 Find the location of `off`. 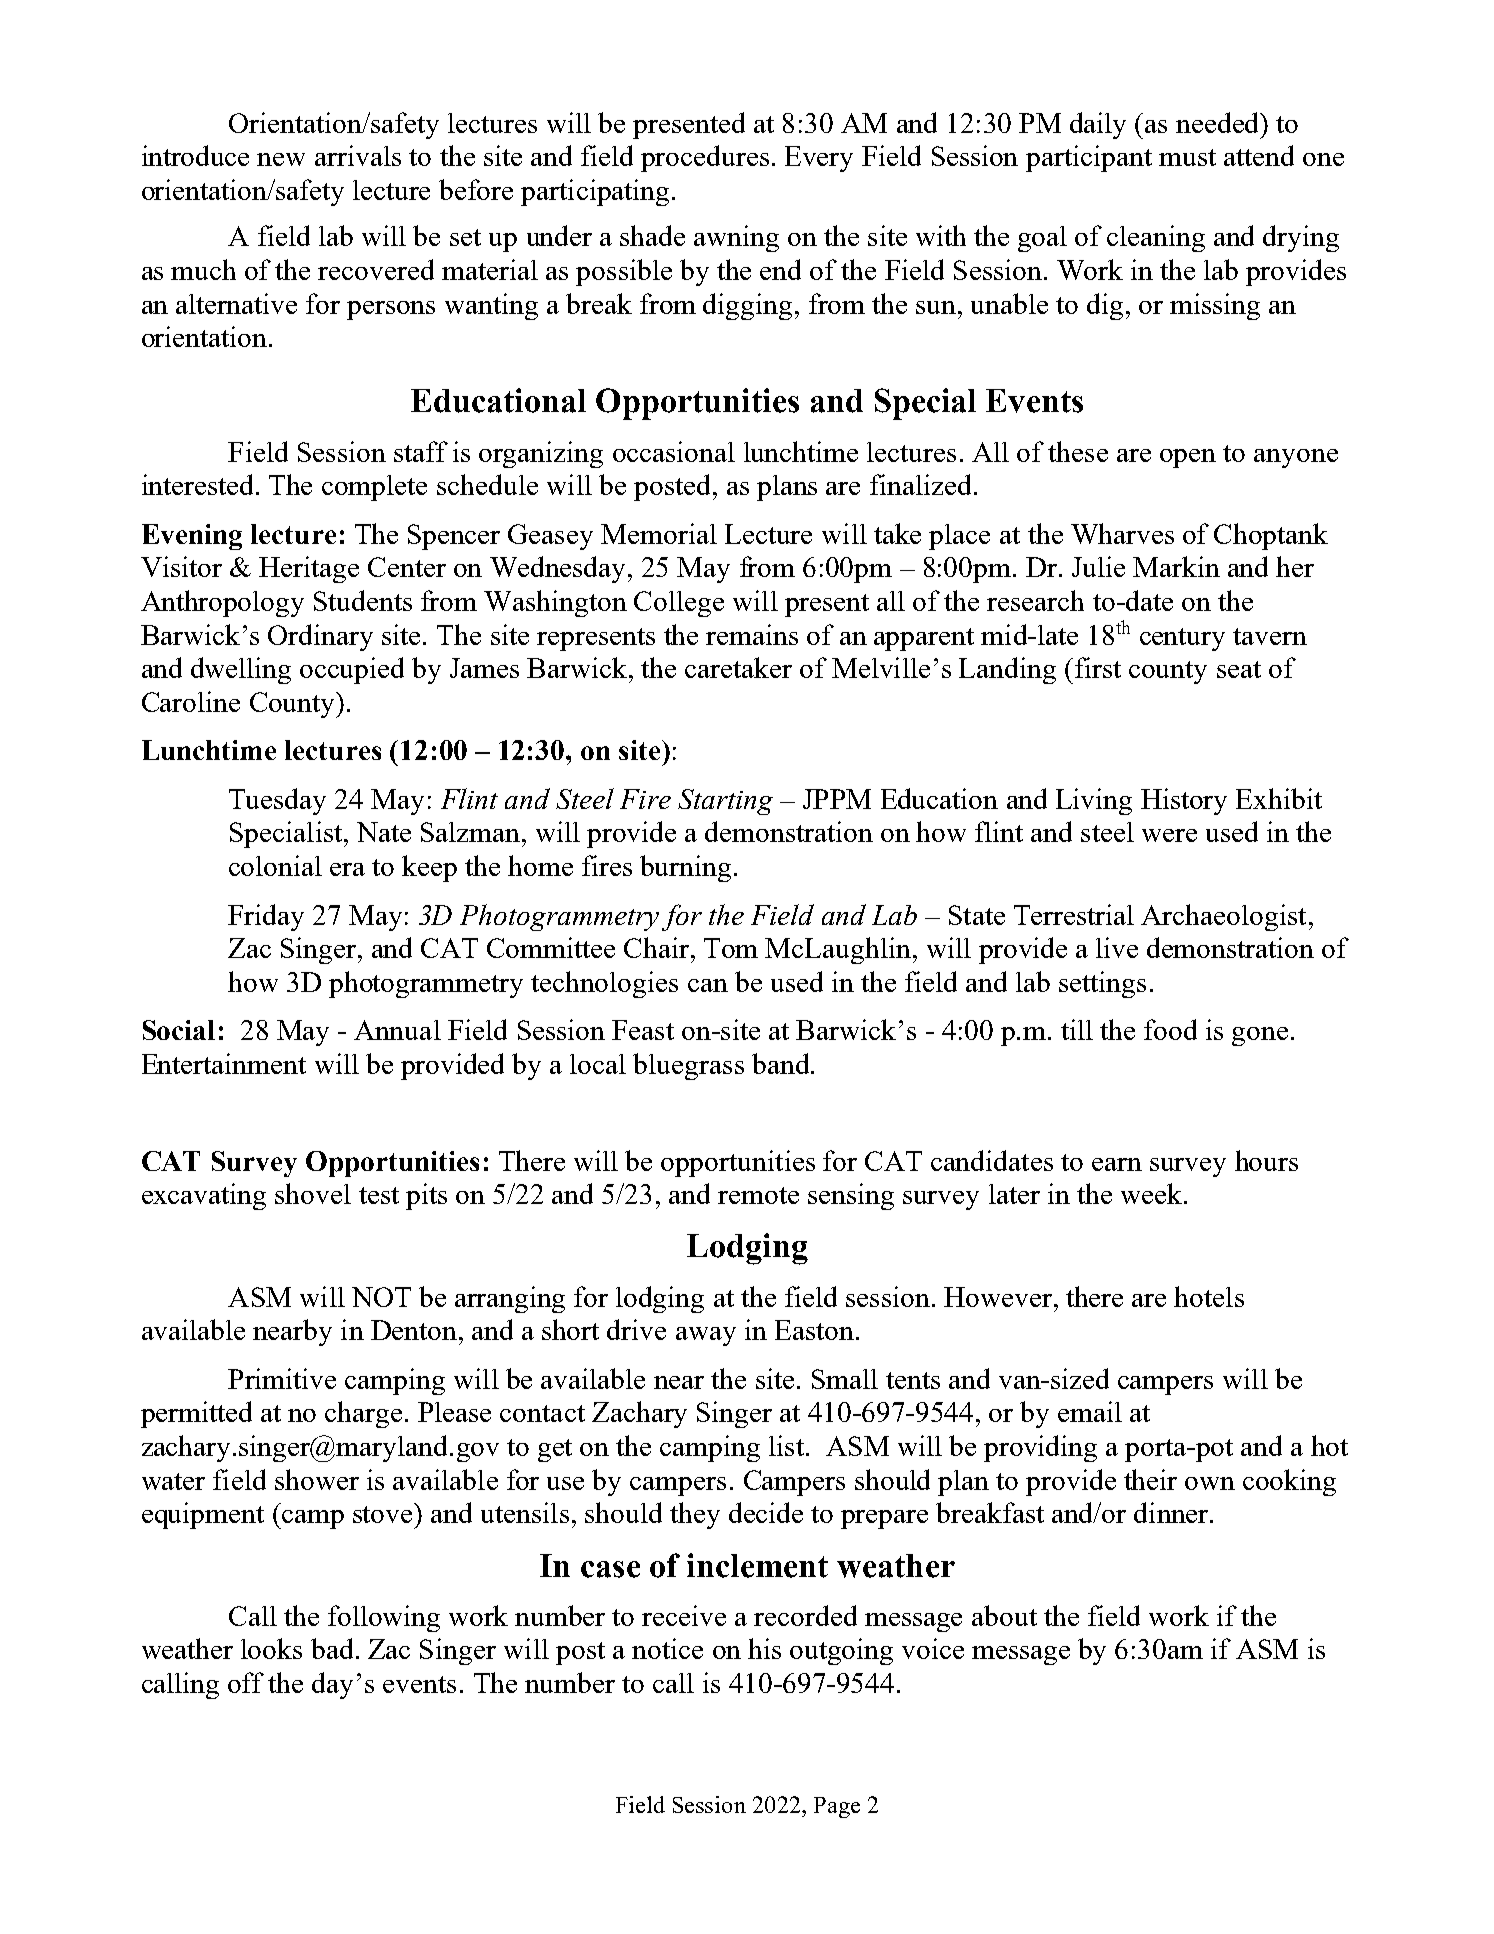

off is located at coordinates (246, 1682).
